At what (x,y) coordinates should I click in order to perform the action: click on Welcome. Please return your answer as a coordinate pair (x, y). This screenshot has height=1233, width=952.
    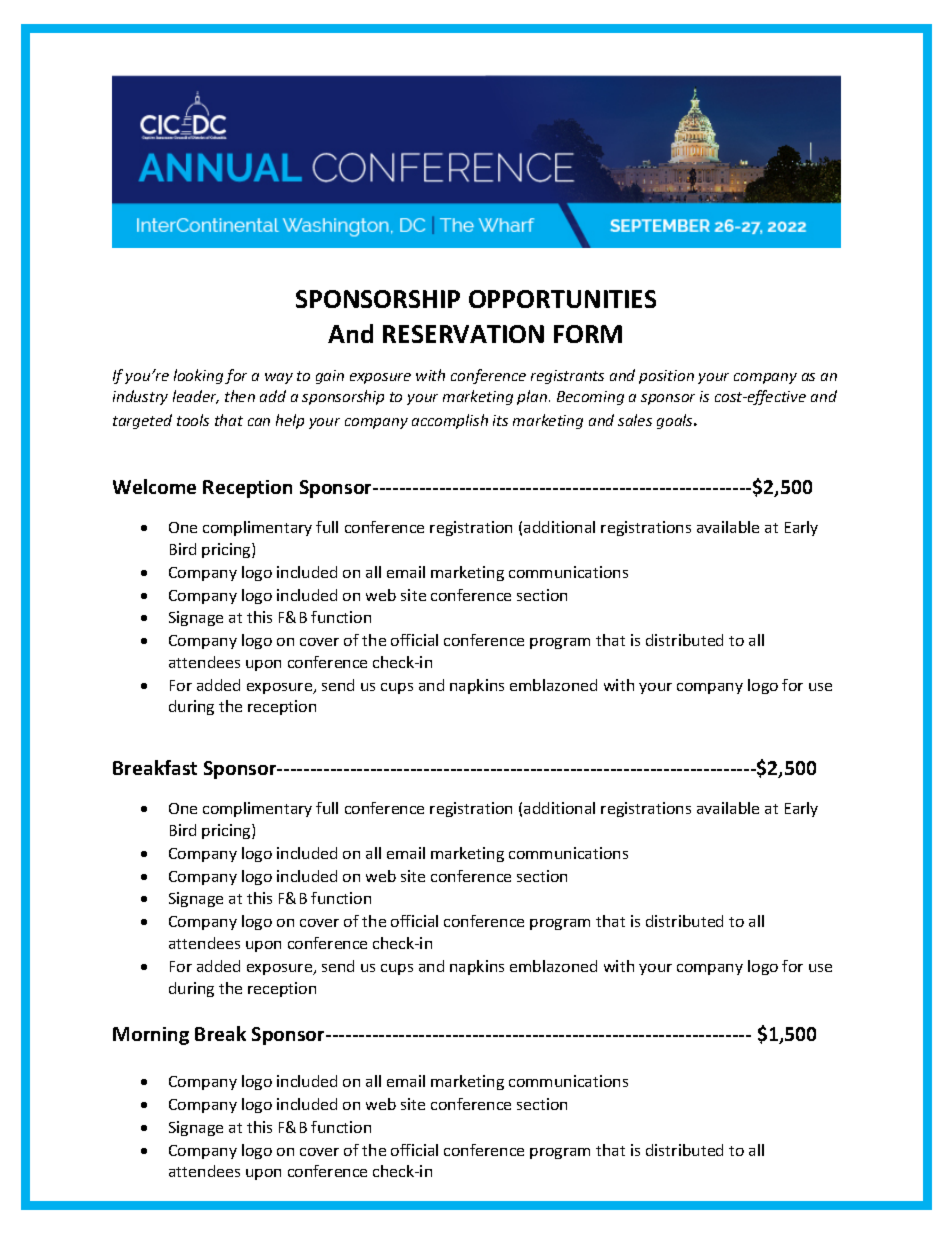
    Looking at the image, I should click on (154, 486).
